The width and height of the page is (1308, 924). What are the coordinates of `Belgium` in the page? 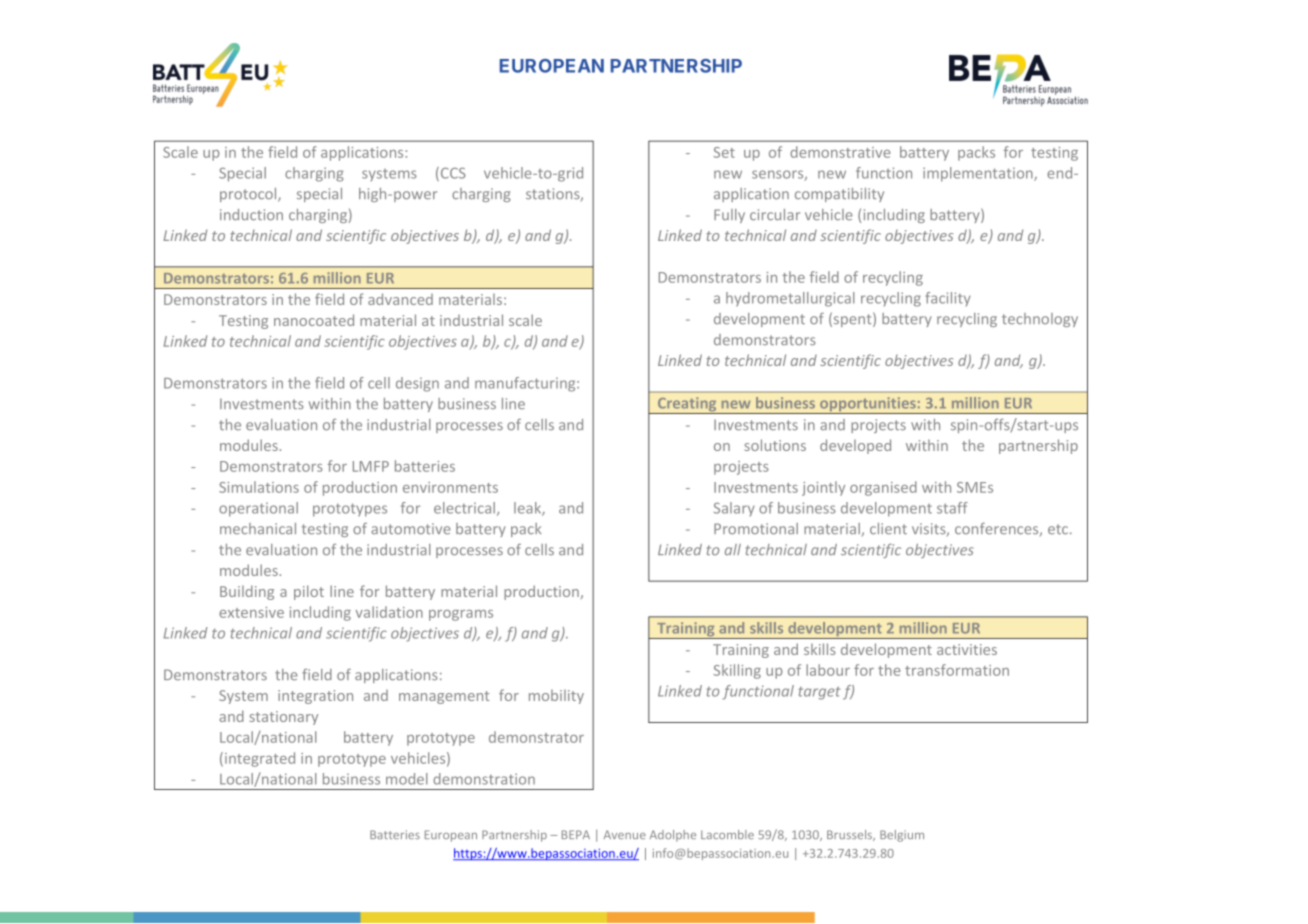 It's located at (902, 836).
